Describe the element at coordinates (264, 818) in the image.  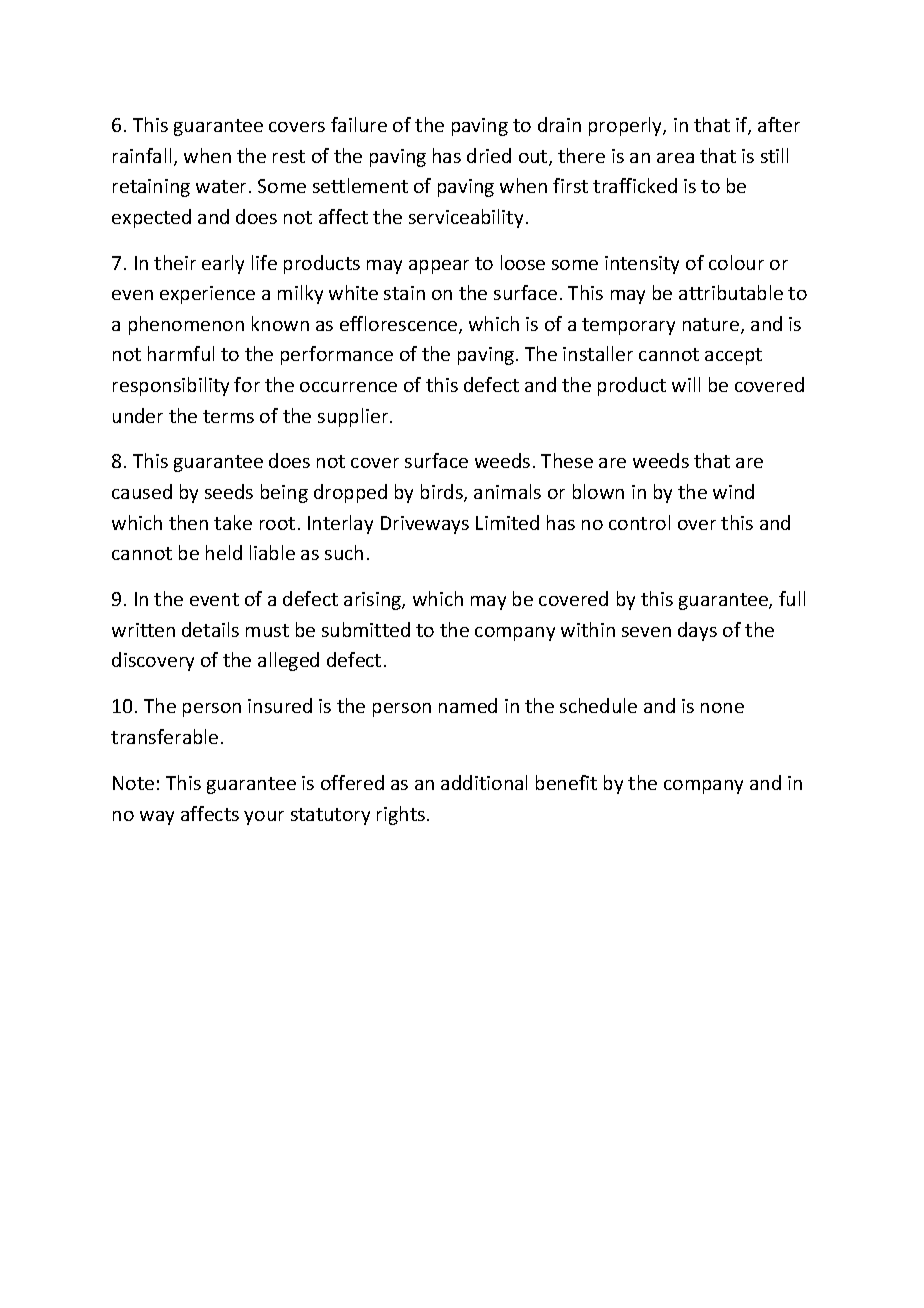
I see `your` at that location.
